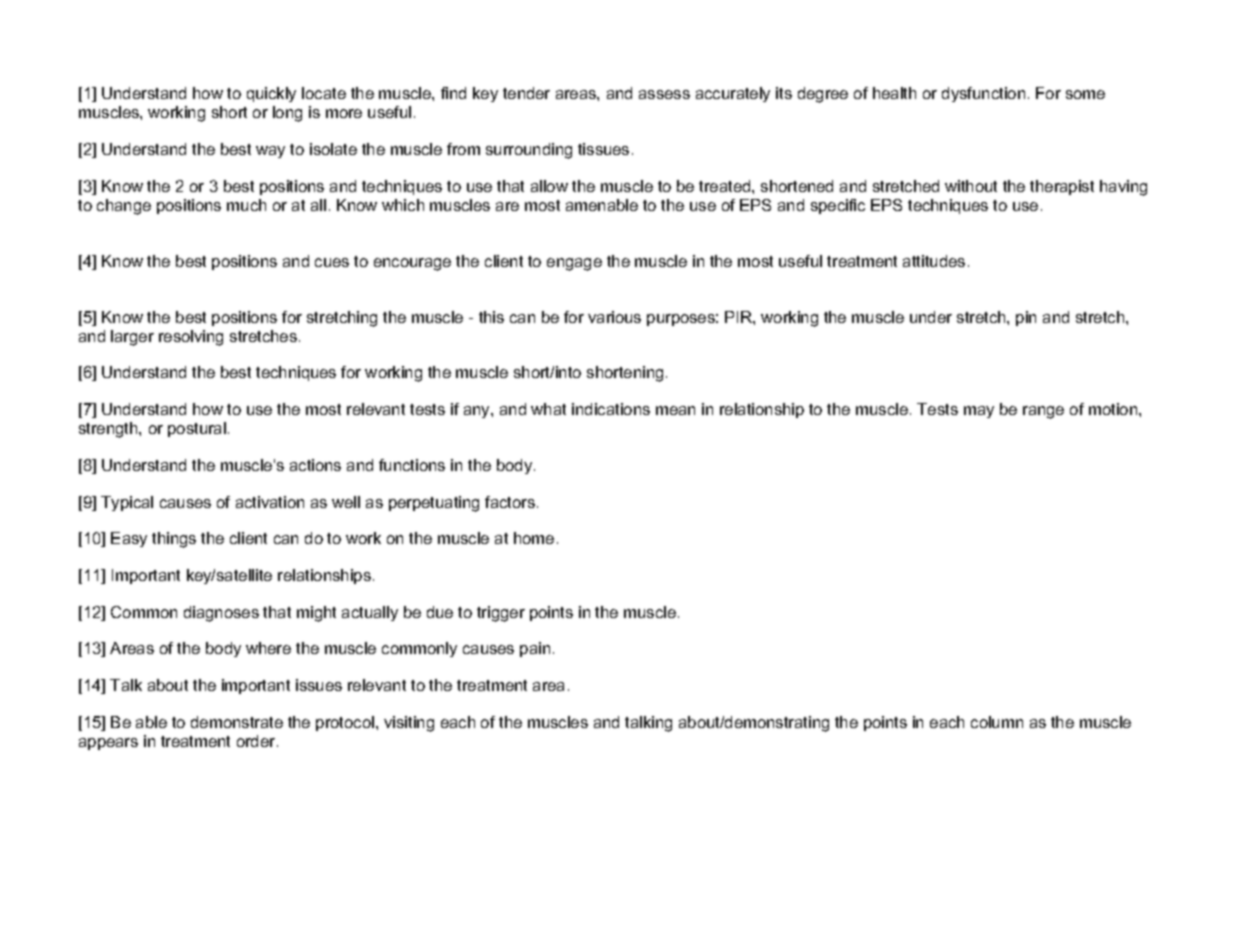 The width and height of the image is (1233, 952). What do you see at coordinates (664, 94) in the image?
I see `assess` at bounding box center [664, 94].
